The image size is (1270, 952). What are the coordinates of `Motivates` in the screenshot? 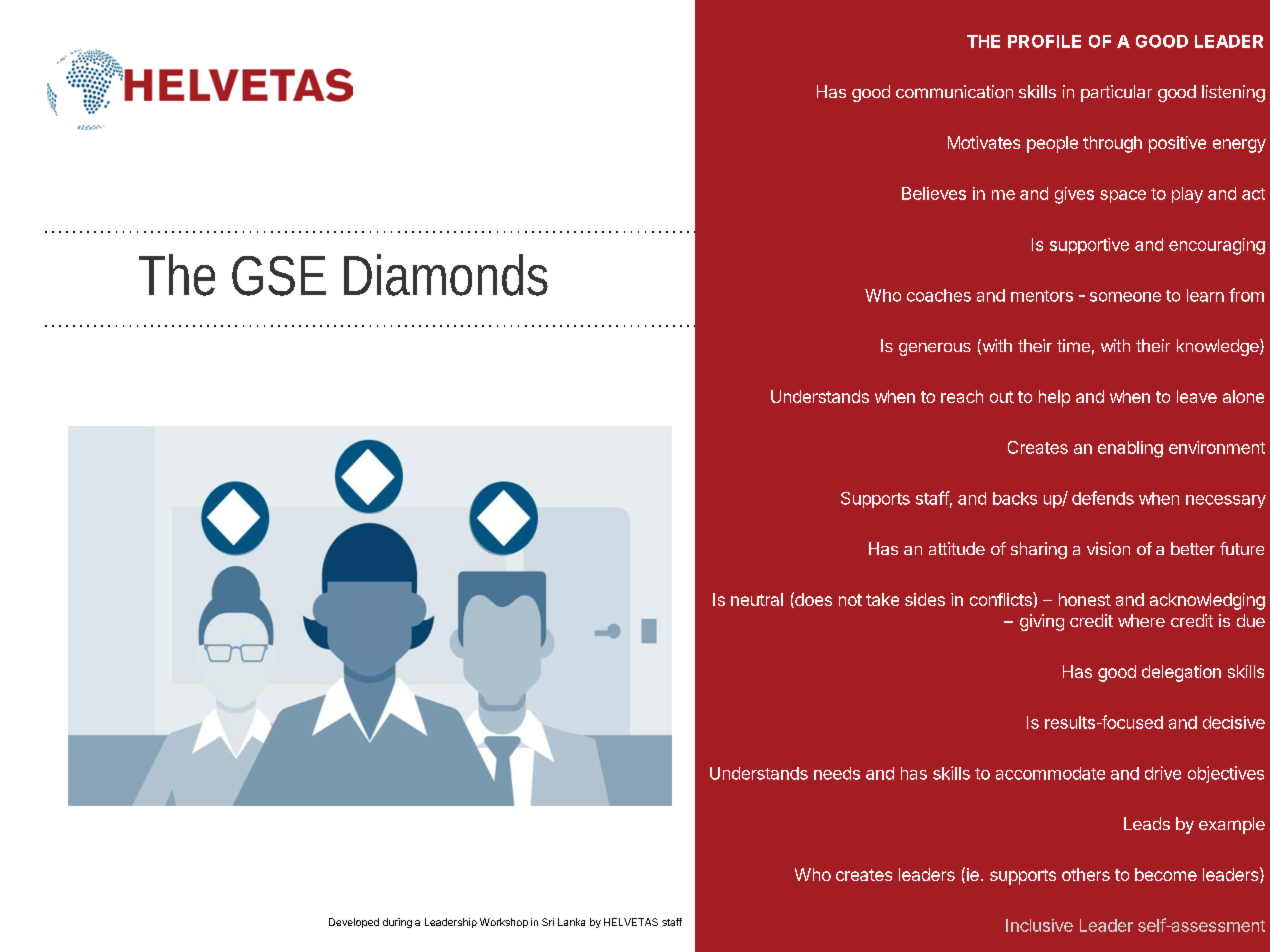 It's located at (984, 142).
